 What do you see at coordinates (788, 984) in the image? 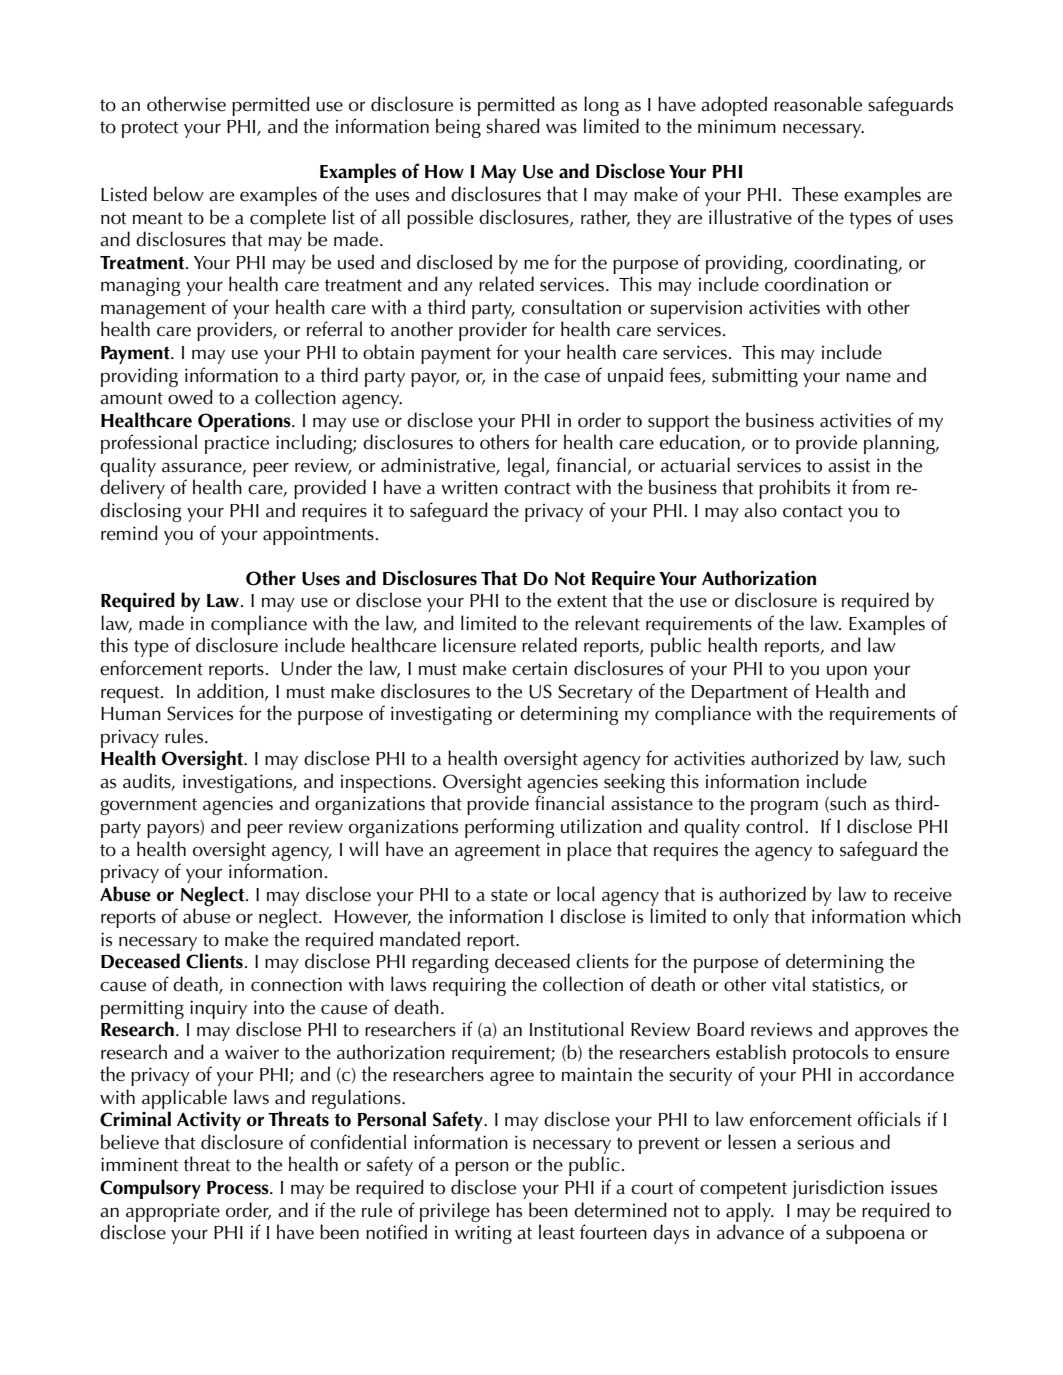
I see `vital` at bounding box center [788, 984].
